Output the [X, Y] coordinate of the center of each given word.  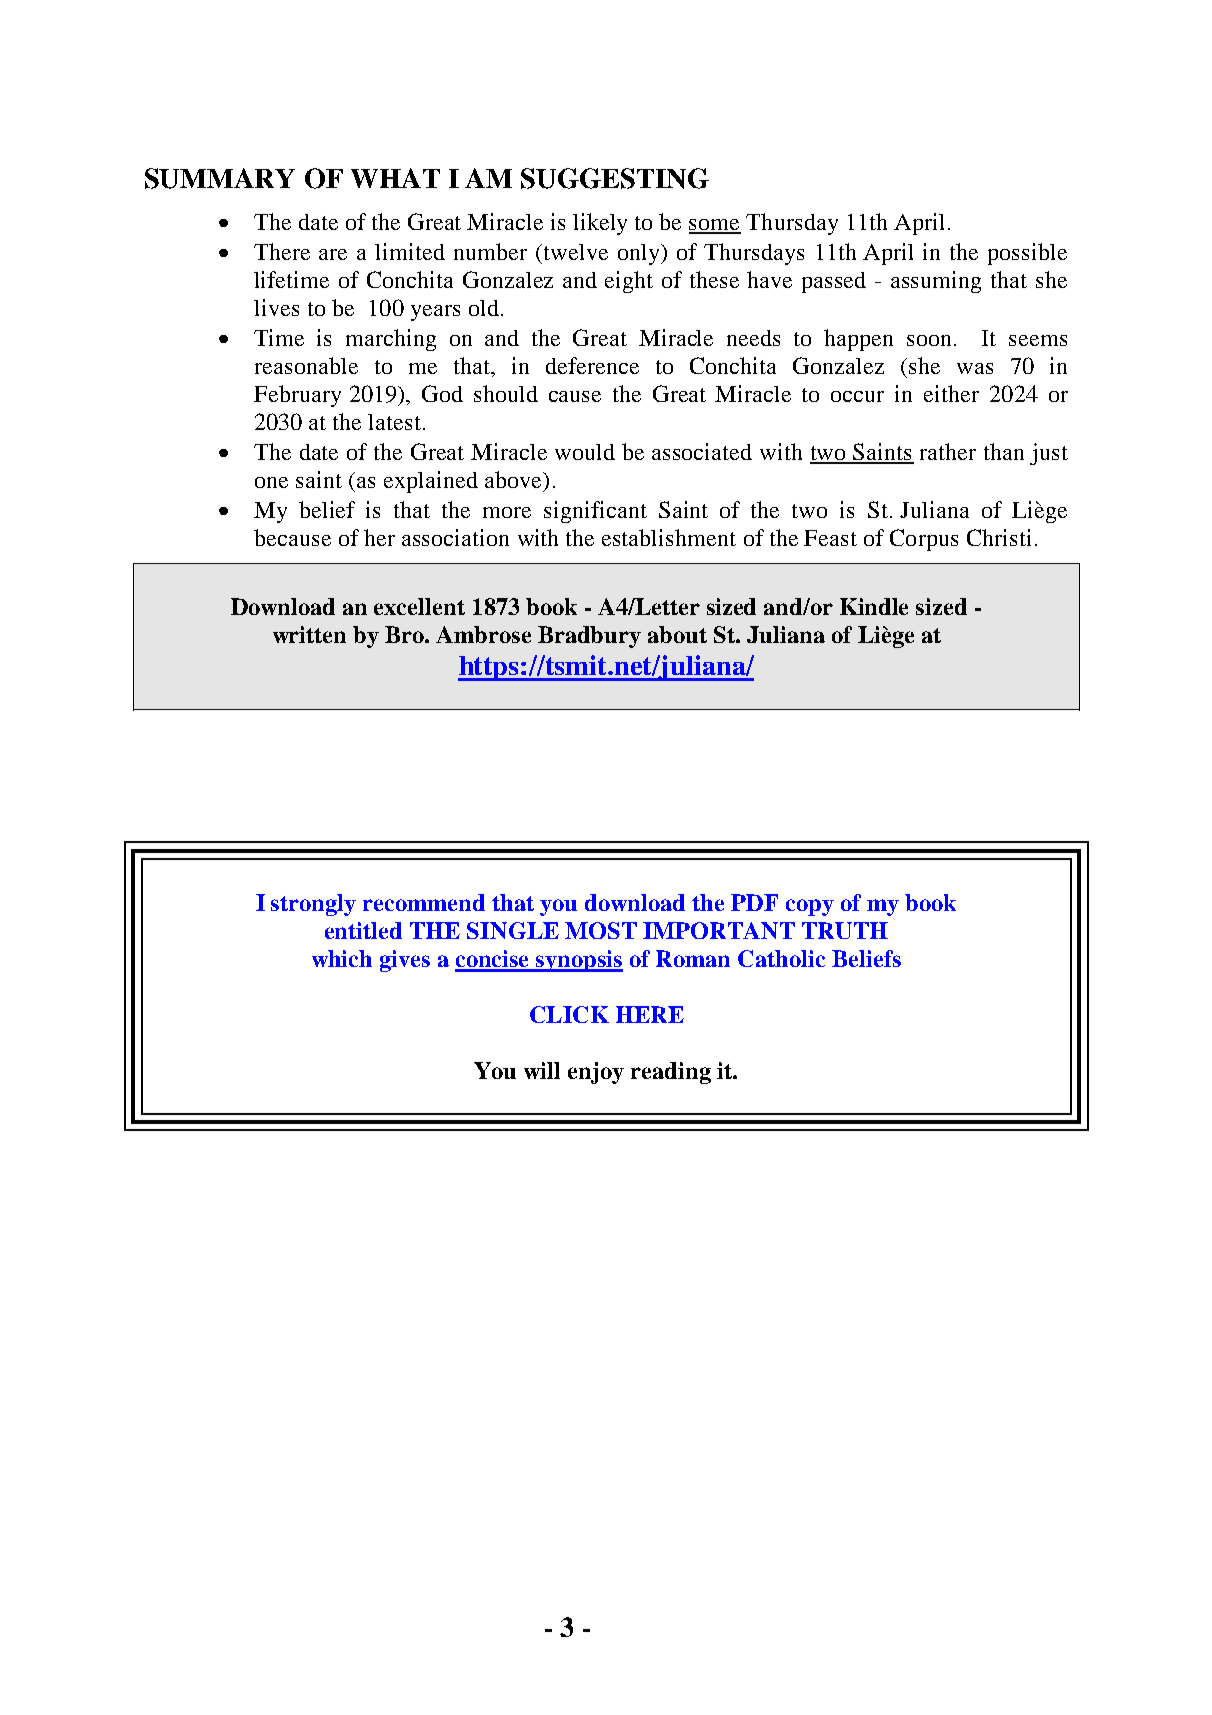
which [342, 958]
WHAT [395, 178]
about [677, 634]
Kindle [874, 606]
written [309, 634]
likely [600, 224]
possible [1027, 254]
